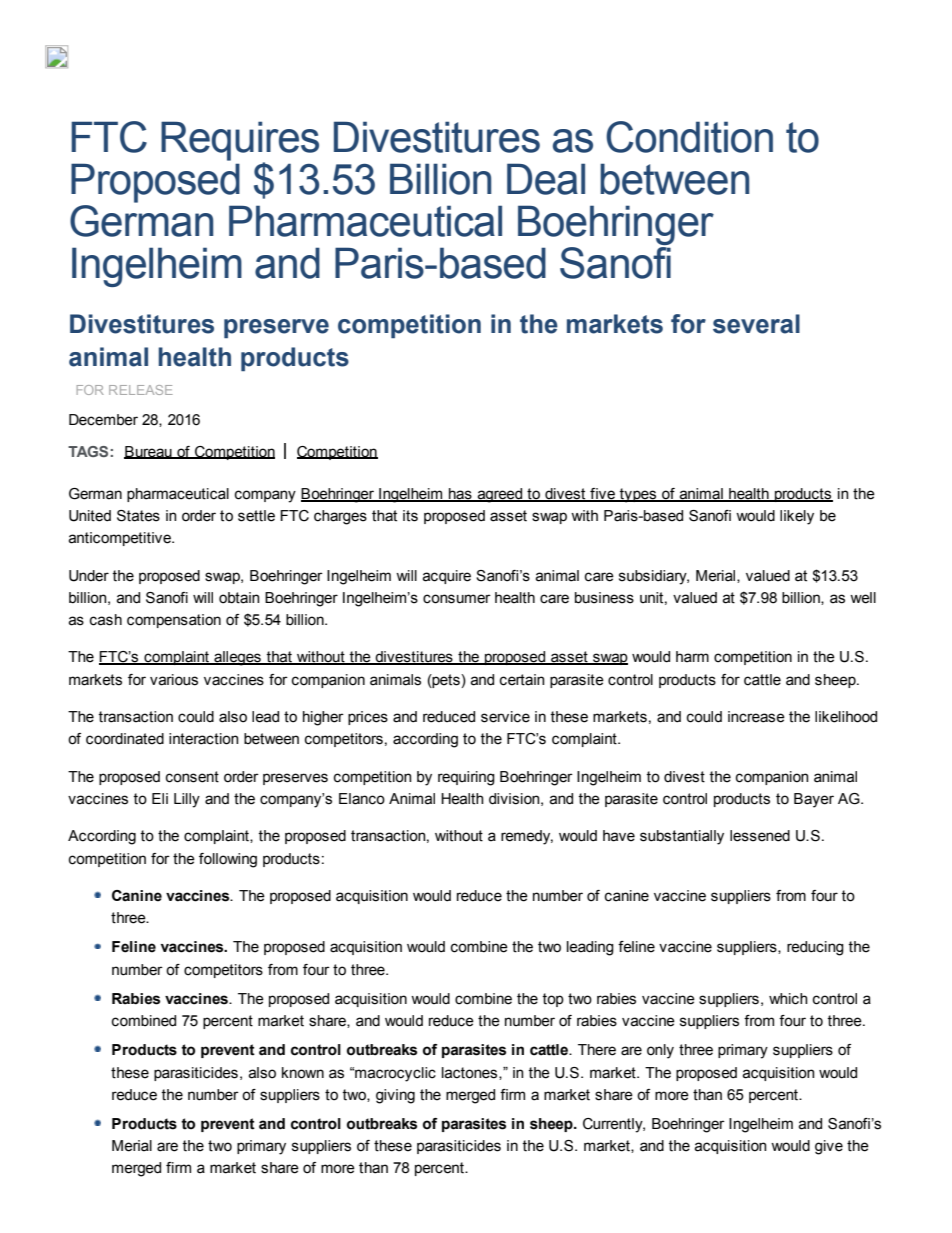 This image has width=952, height=1233. Describe the element at coordinates (149, 452) in the image. I see `Bureau` at that location.
